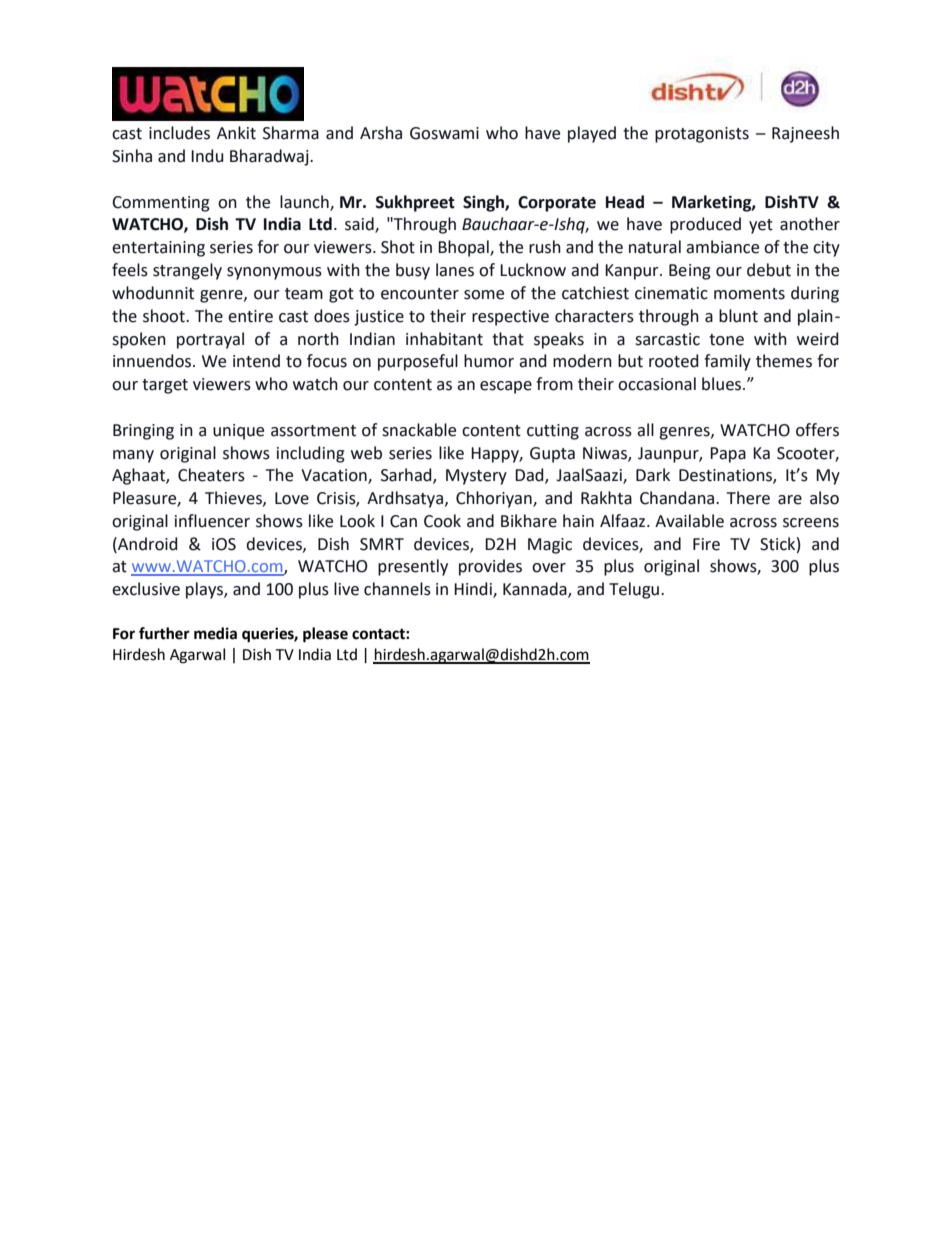 The image size is (952, 1233). What do you see at coordinates (444, 133) in the screenshot?
I see `Goswami` at bounding box center [444, 133].
